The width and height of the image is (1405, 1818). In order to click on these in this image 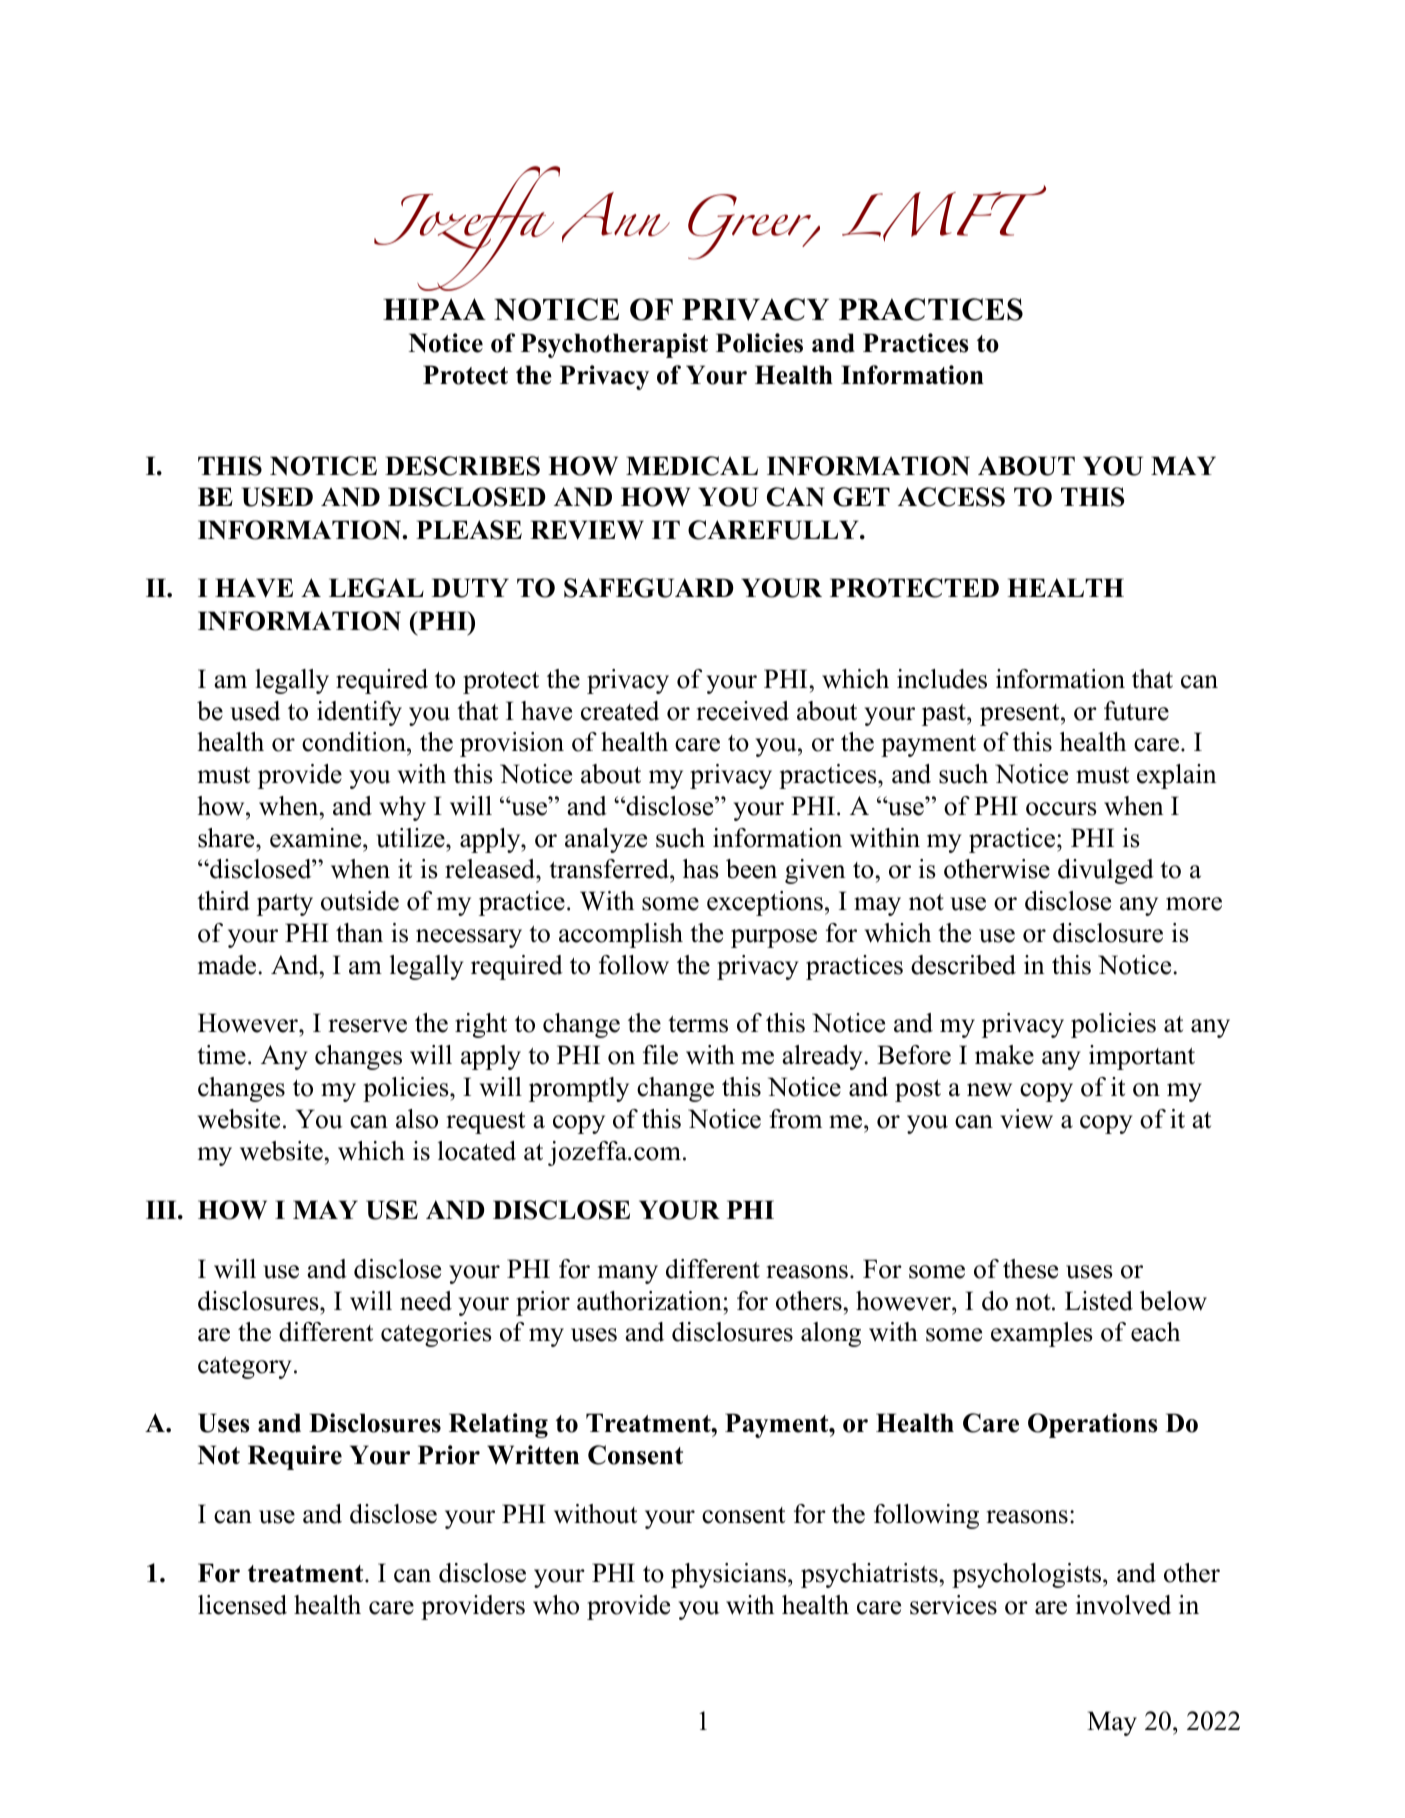, I will do `click(1030, 1269)`.
